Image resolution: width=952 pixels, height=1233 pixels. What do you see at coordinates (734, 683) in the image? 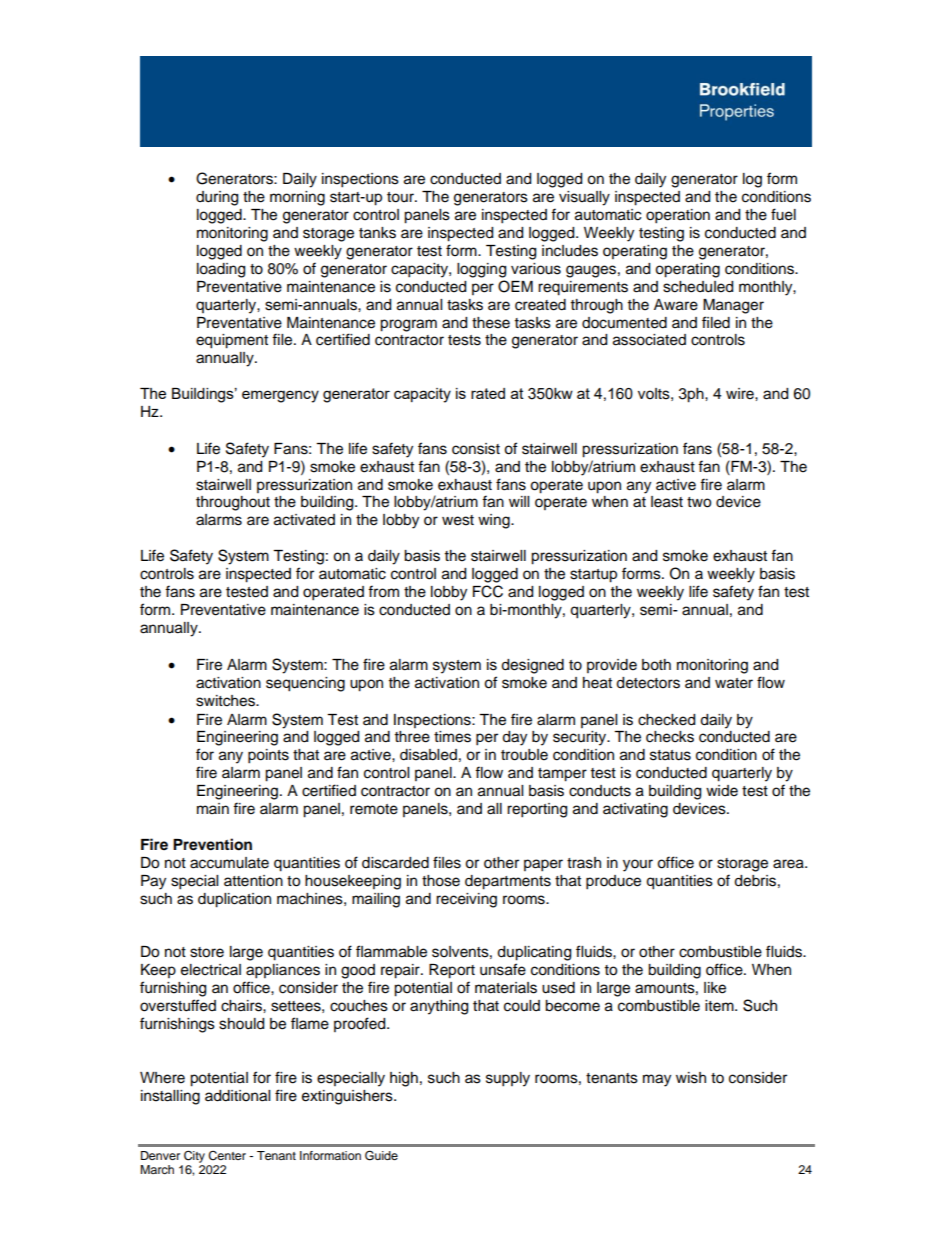
I see `water` at bounding box center [734, 683].
